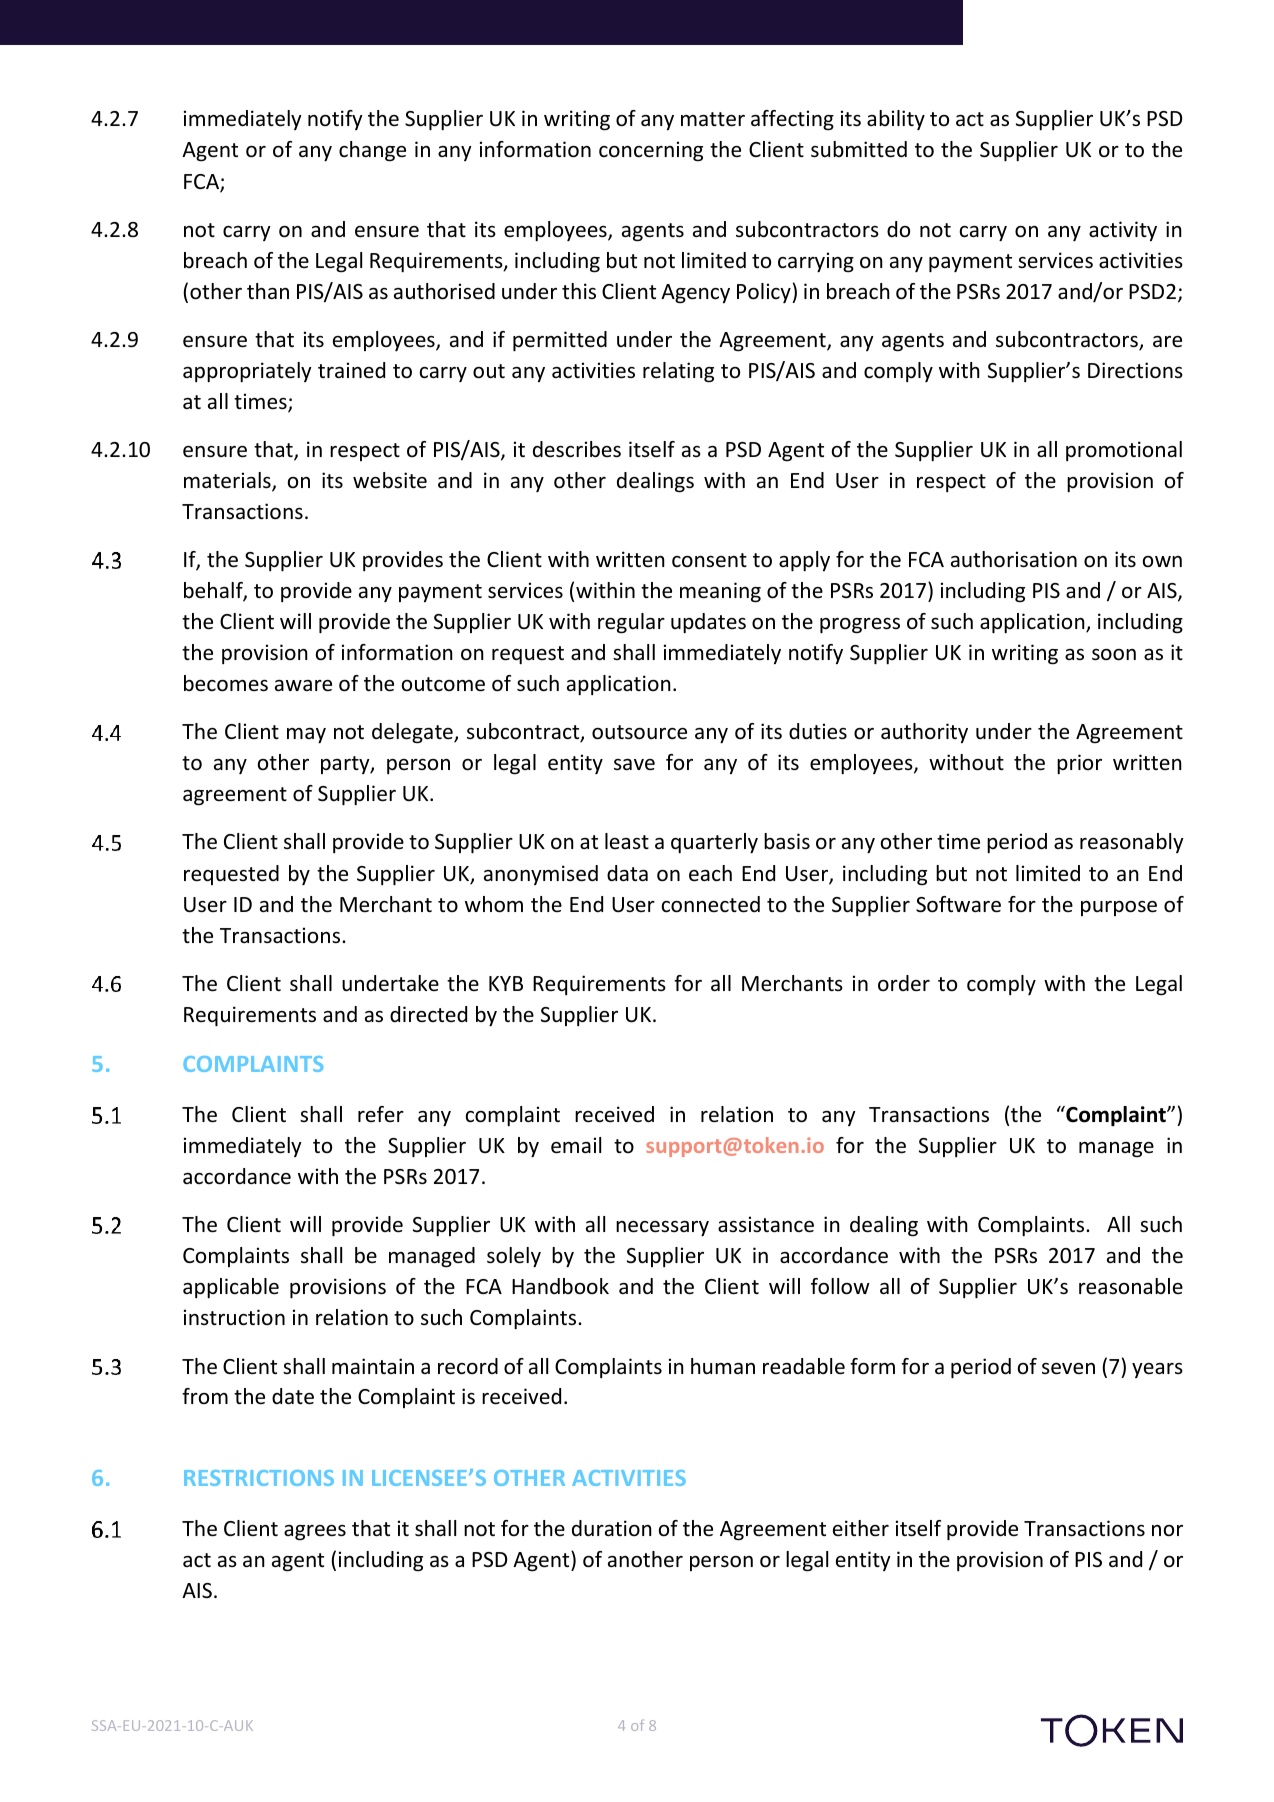 This screenshot has width=1274, height=1802. I want to click on change, so click(372, 151).
